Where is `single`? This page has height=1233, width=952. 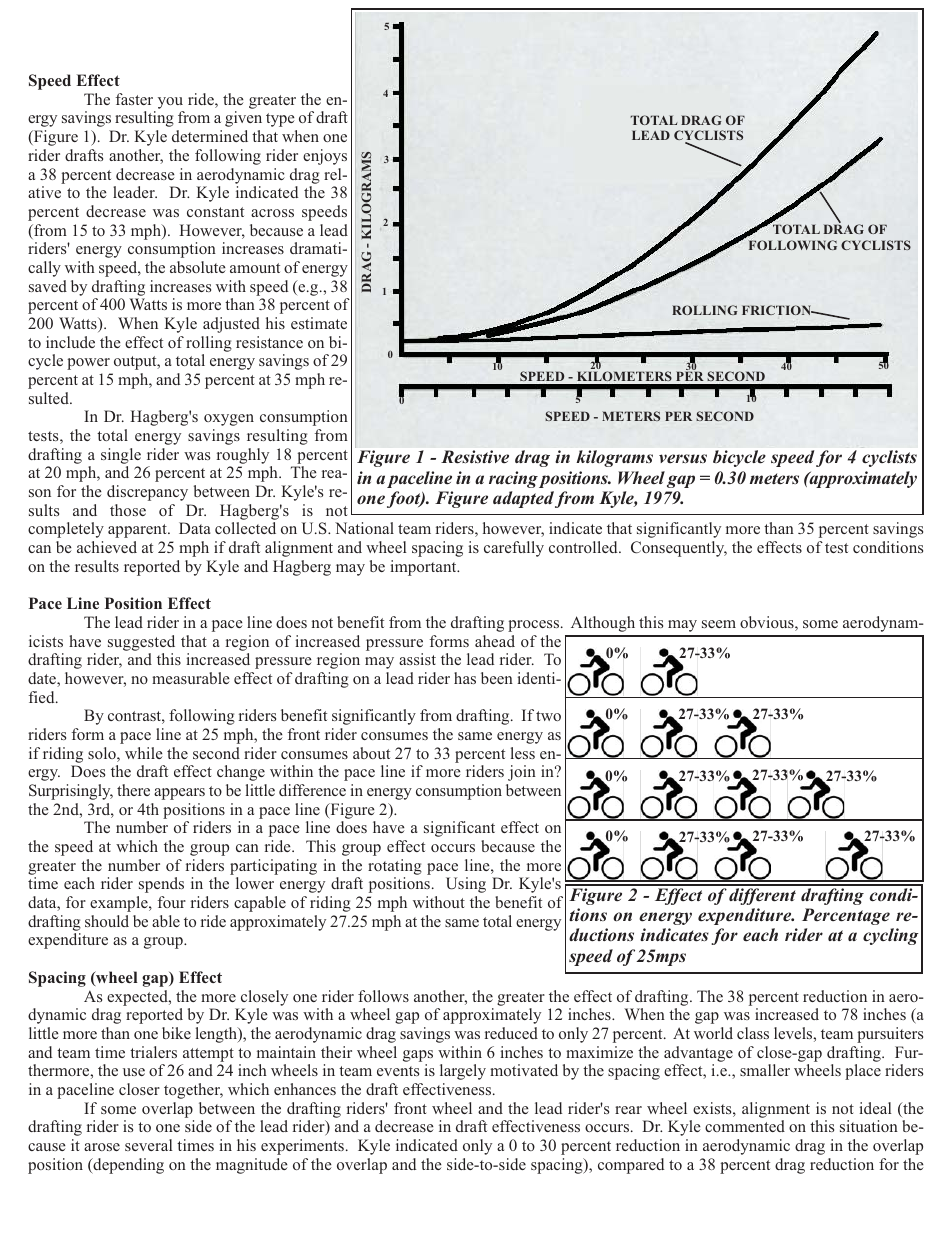 single is located at coordinates (121, 456).
